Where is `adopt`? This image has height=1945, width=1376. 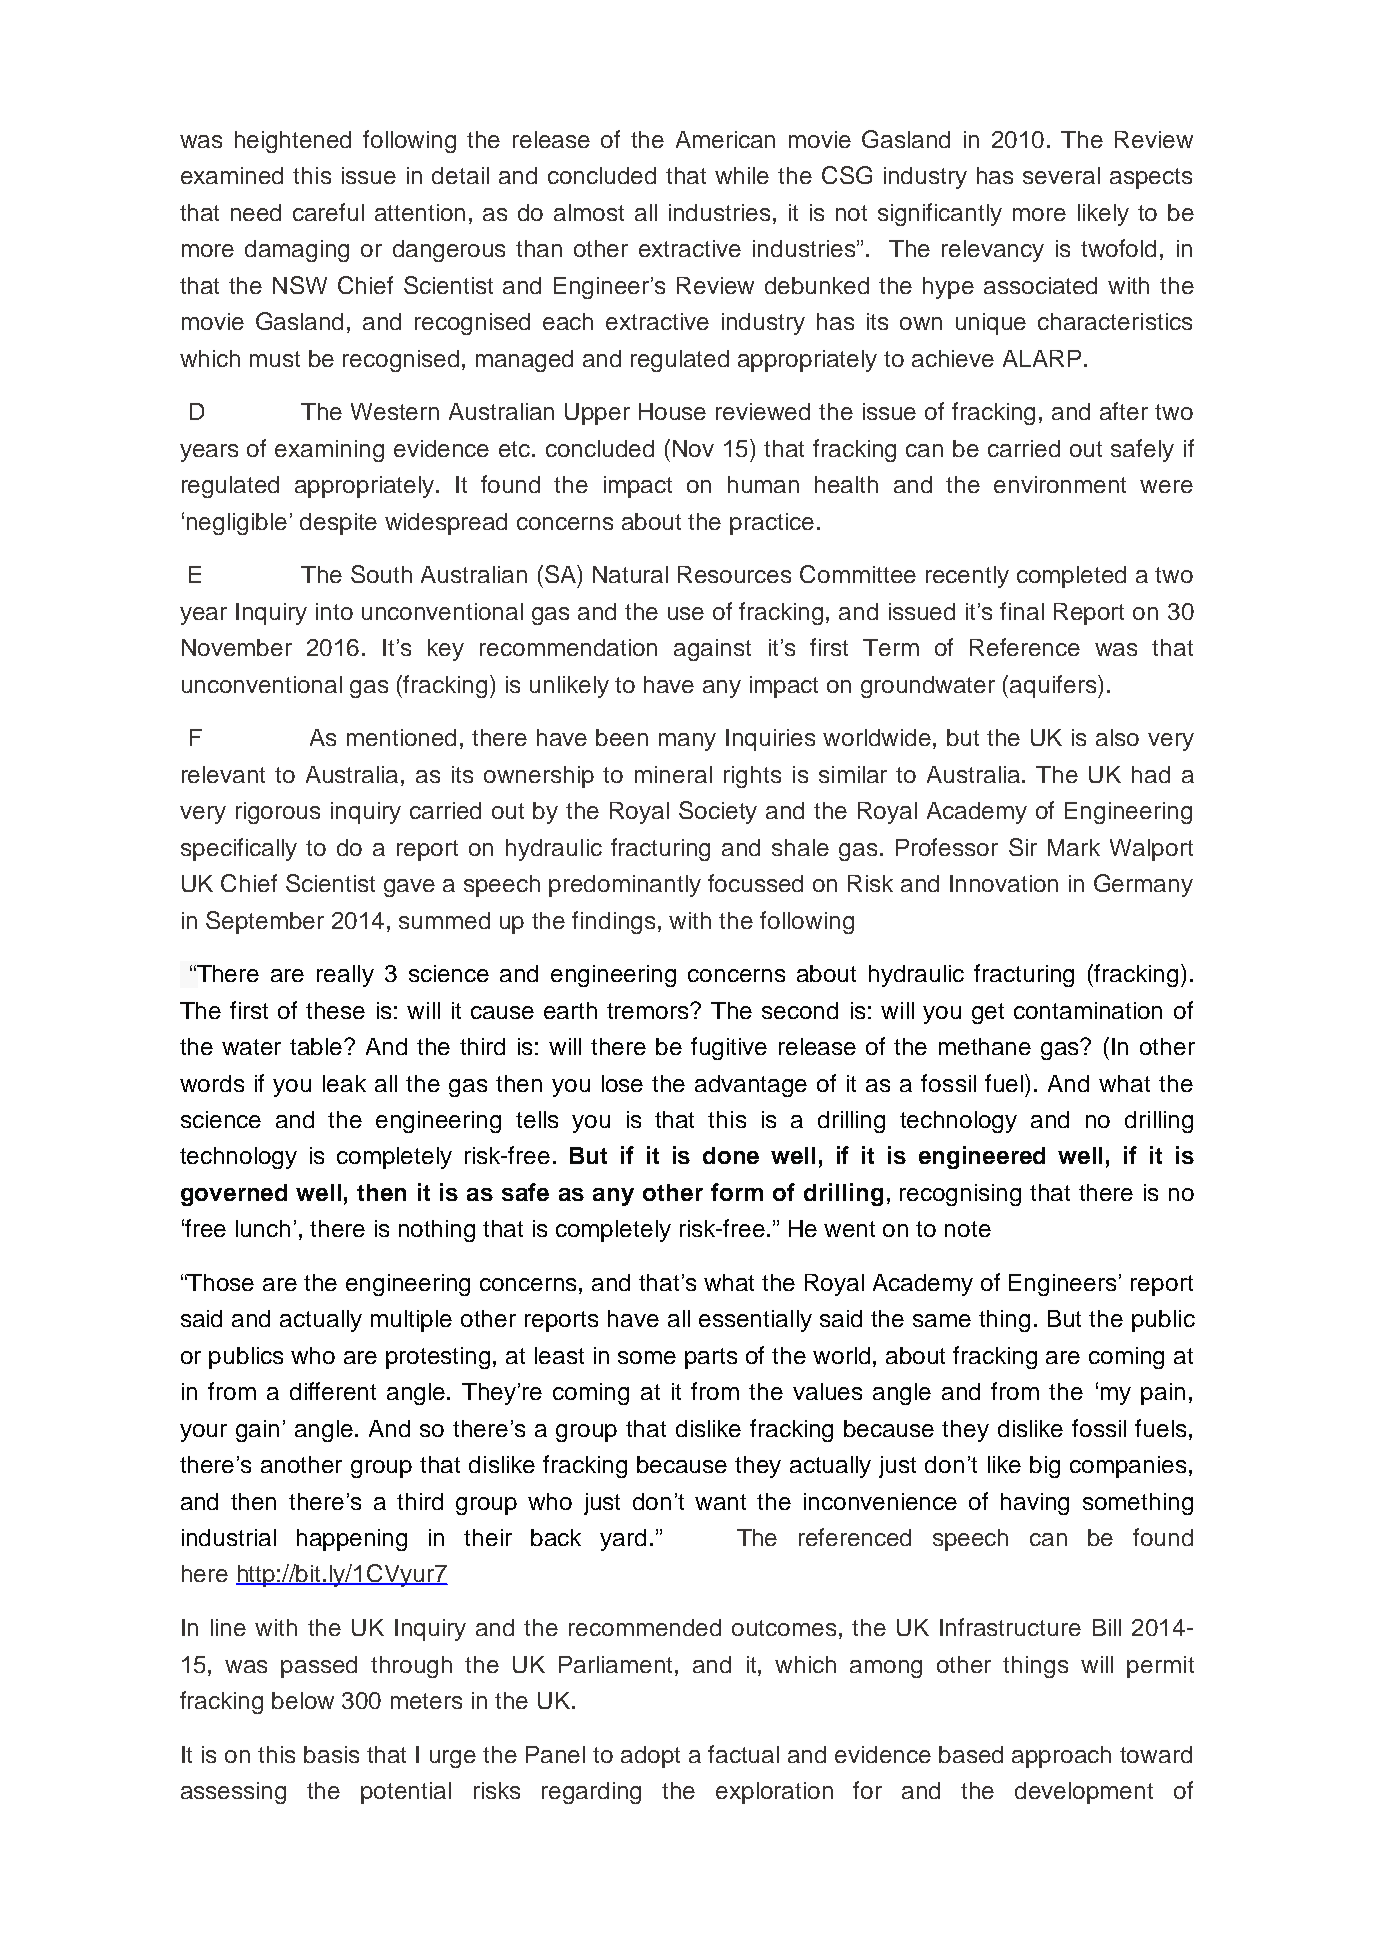 adopt is located at coordinates (650, 1757).
